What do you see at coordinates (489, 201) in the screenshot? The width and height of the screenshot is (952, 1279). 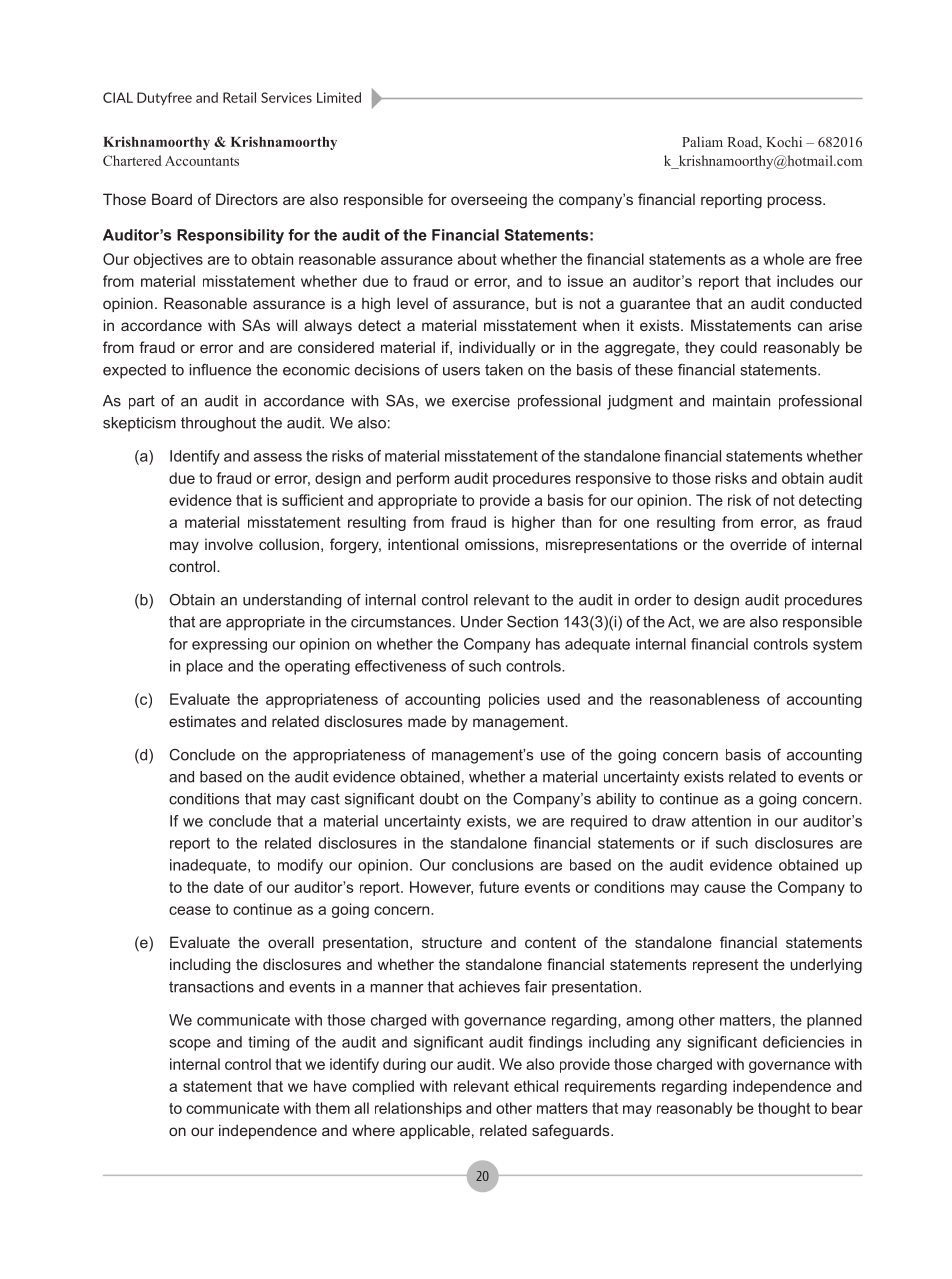 I see `overseeing` at bounding box center [489, 201].
